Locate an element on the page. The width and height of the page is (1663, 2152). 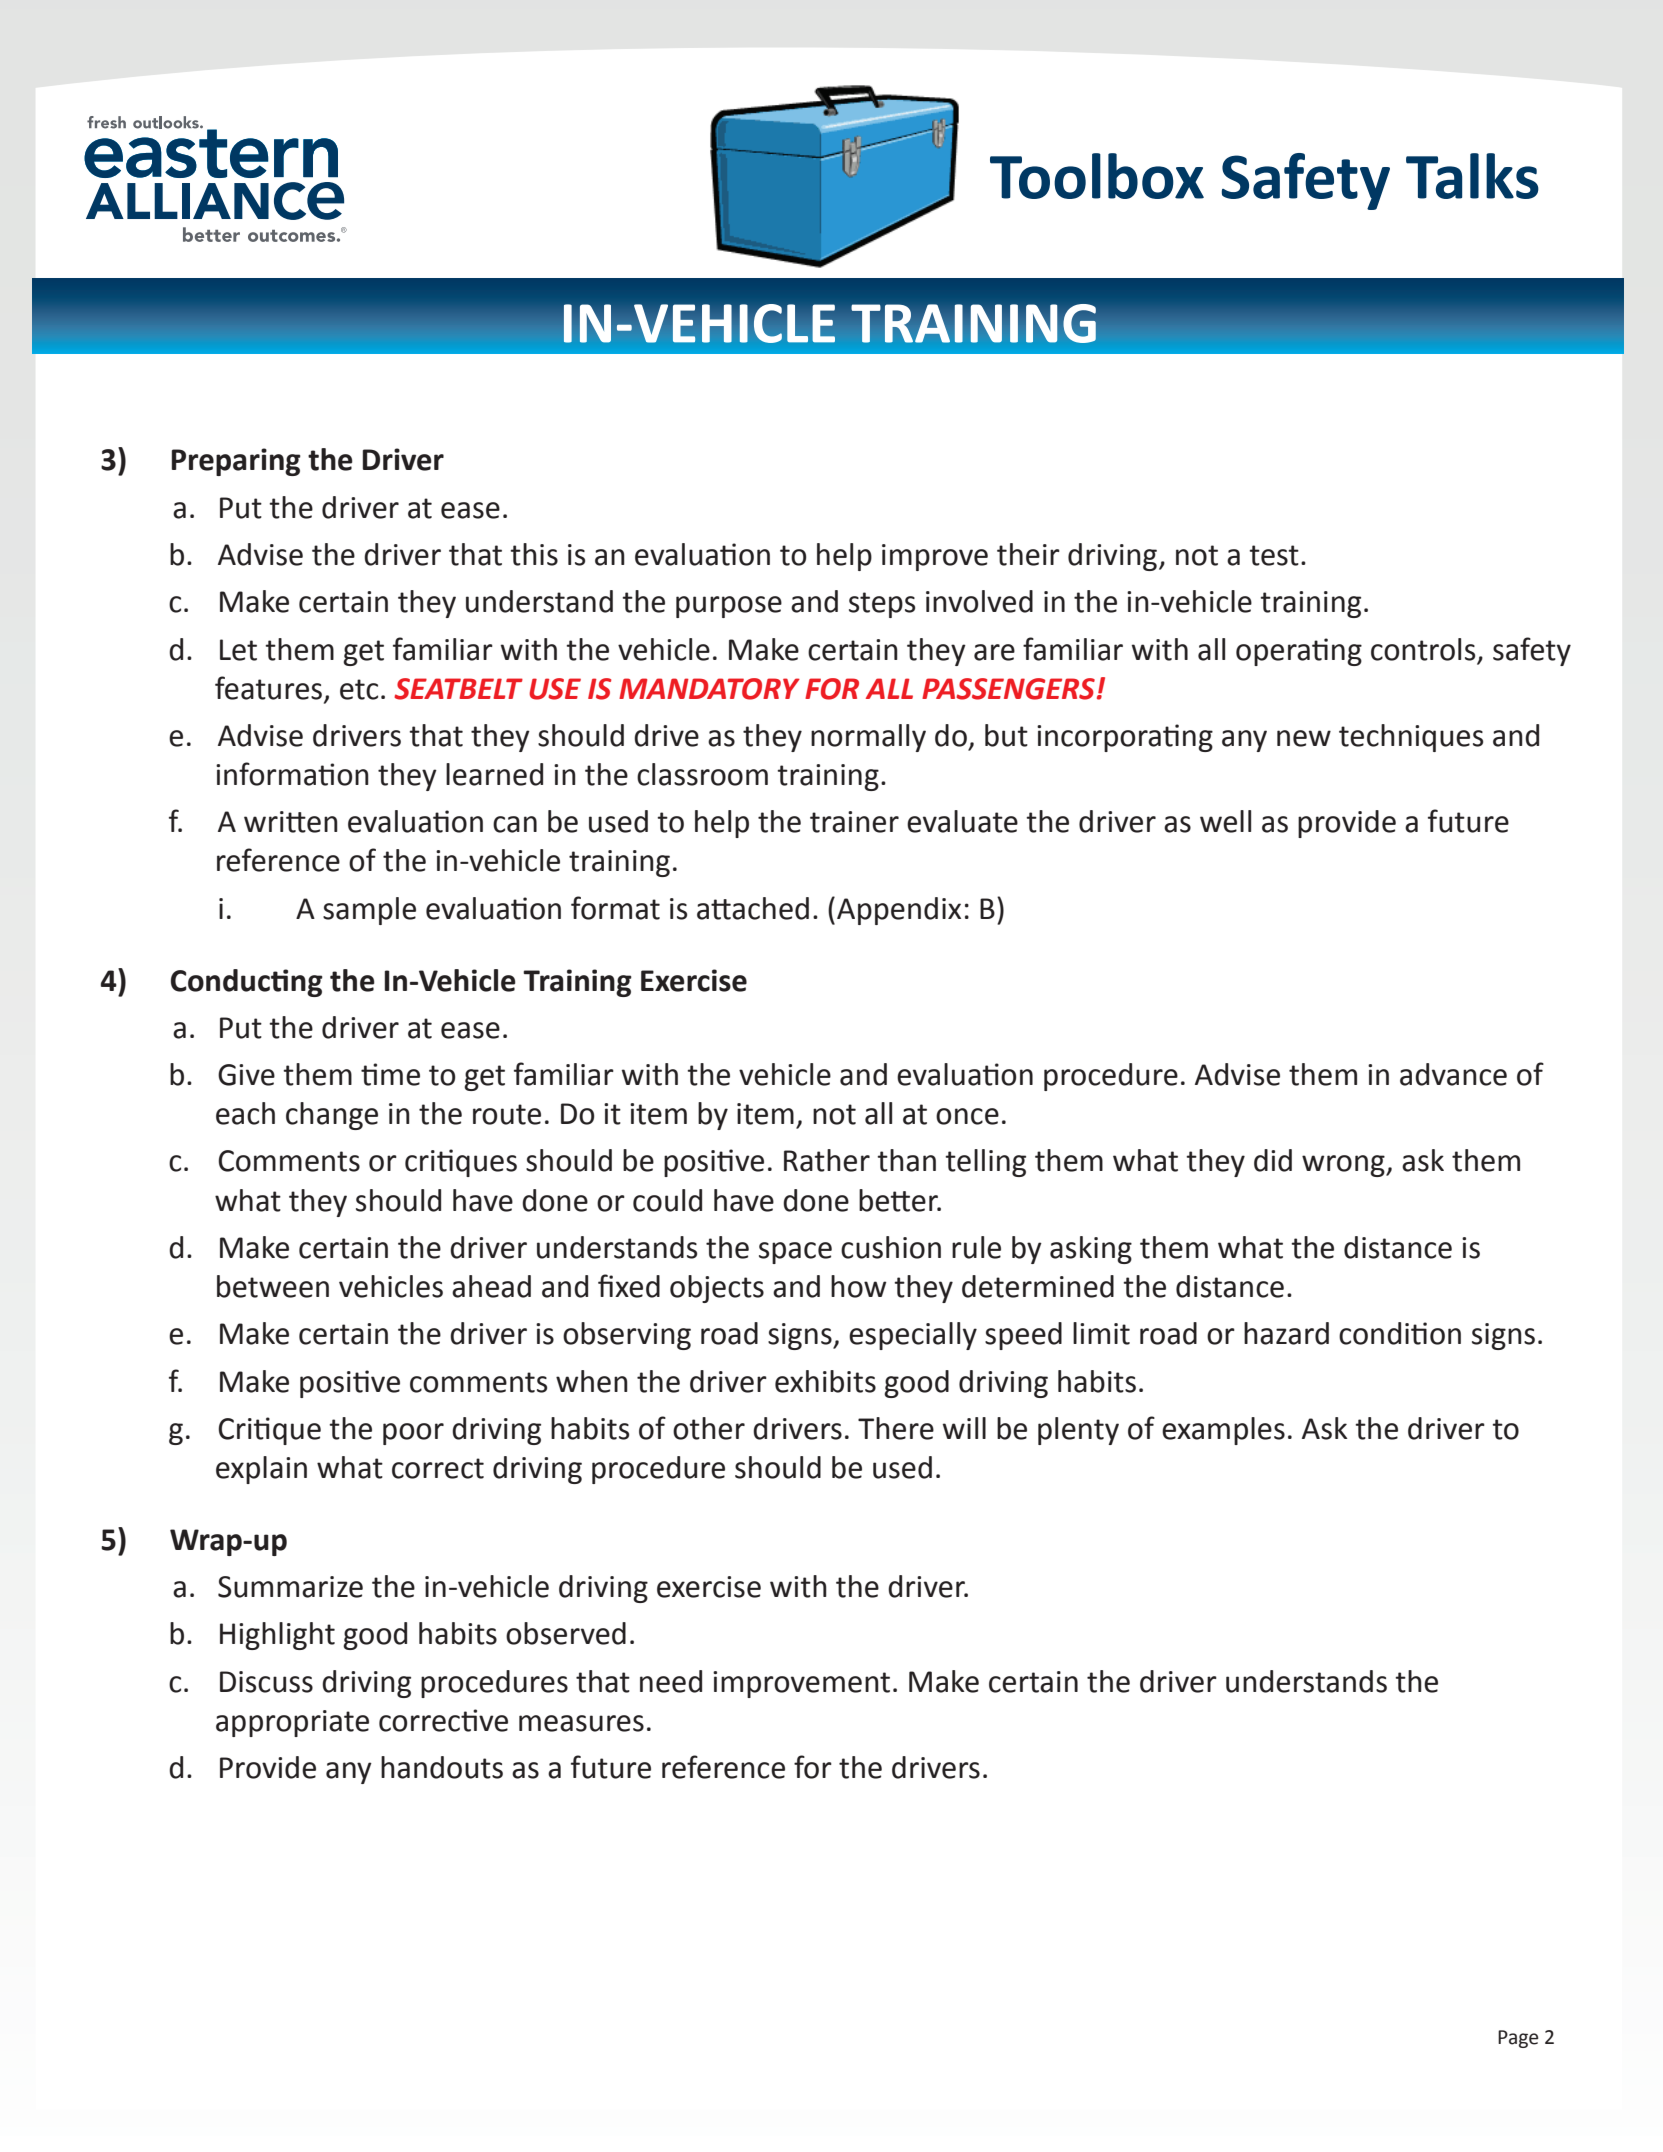
wrong is located at coordinates (1344, 1166).
